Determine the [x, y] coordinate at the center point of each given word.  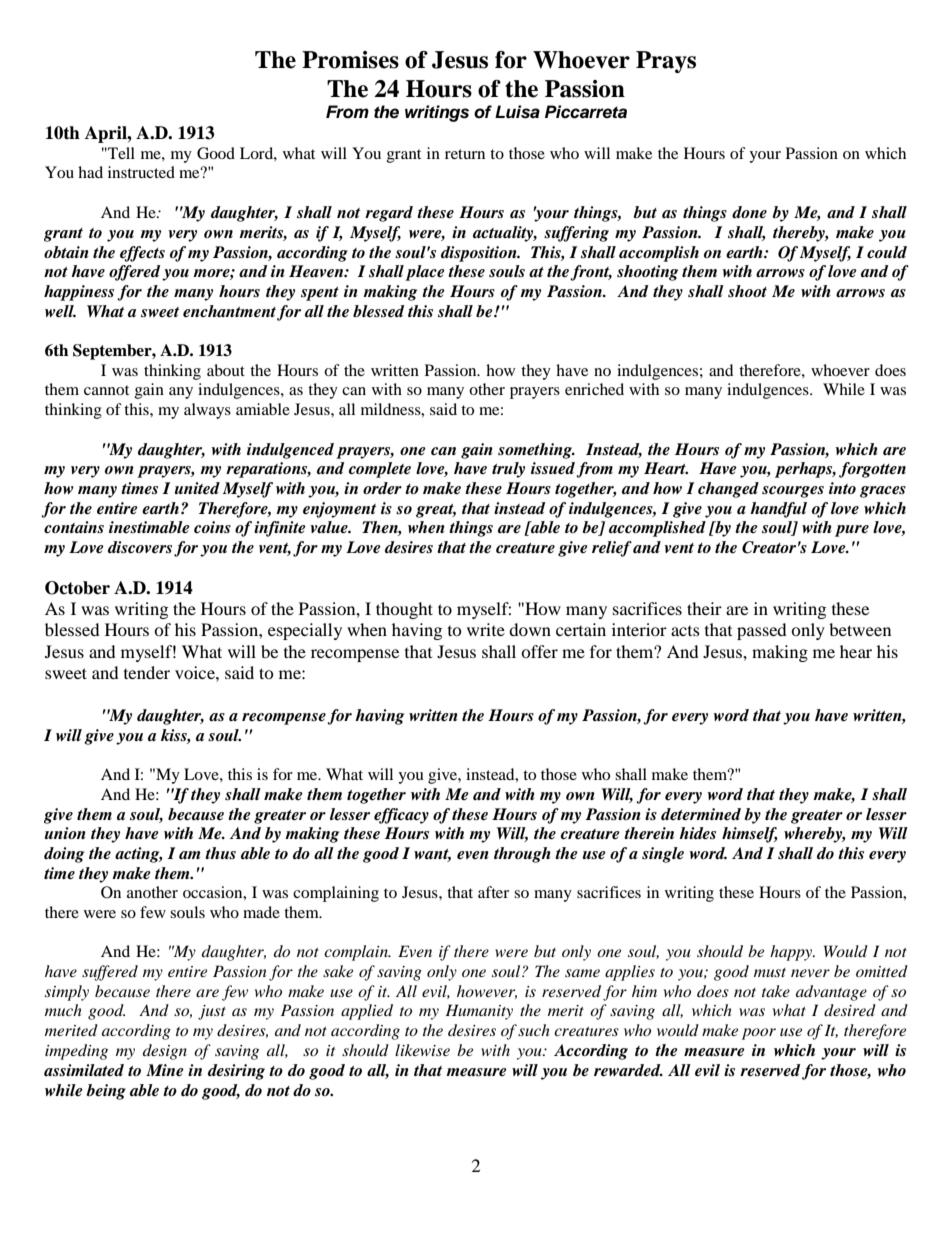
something [536, 451]
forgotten [872, 470]
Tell [120, 153]
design [165, 1052]
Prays [666, 62]
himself [750, 835]
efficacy [401, 816]
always [207, 411]
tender [147, 672]
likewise [422, 1050]
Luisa [517, 112]
